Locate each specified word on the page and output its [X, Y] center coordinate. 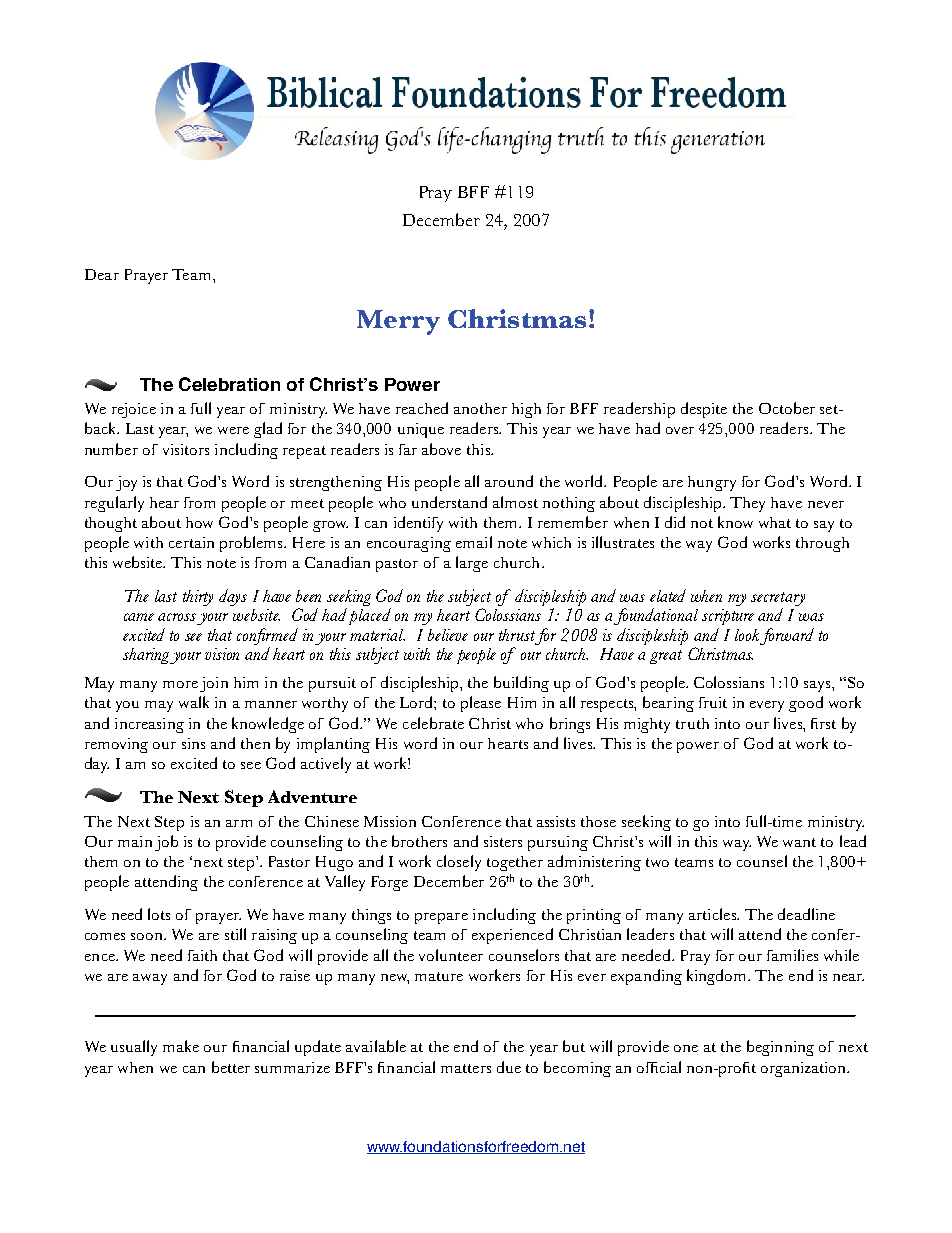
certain [191, 542]
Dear [102, 274]
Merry [398, 322]
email [474, 542]
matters [466, 1068]
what [775, 522]
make [181, 1046]
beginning [780, 1048]
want [799, 842]
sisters [503, 841]
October [787, 408]
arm [239, 823]
